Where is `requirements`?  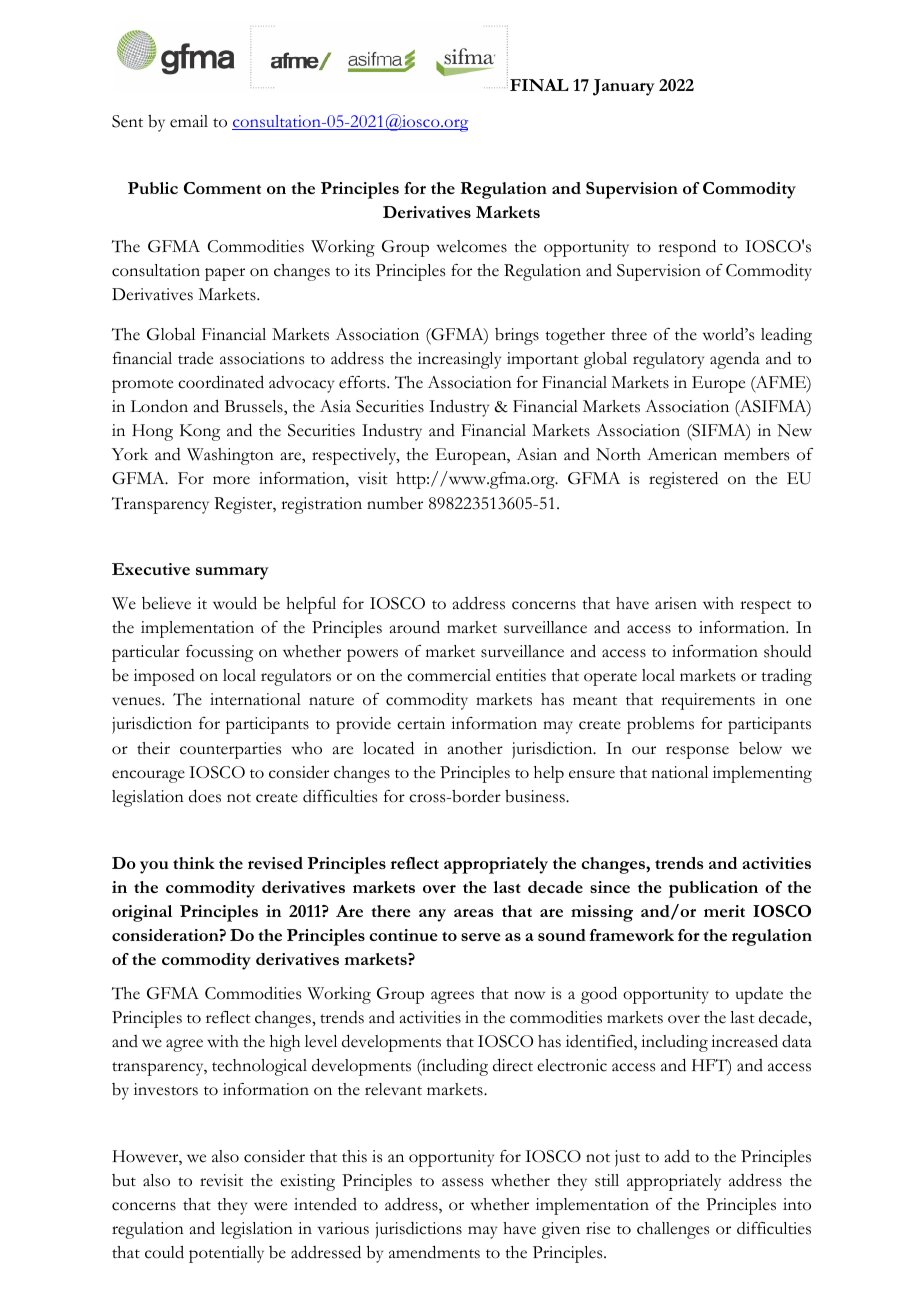
requirements is located at coordinates (708, 701).
